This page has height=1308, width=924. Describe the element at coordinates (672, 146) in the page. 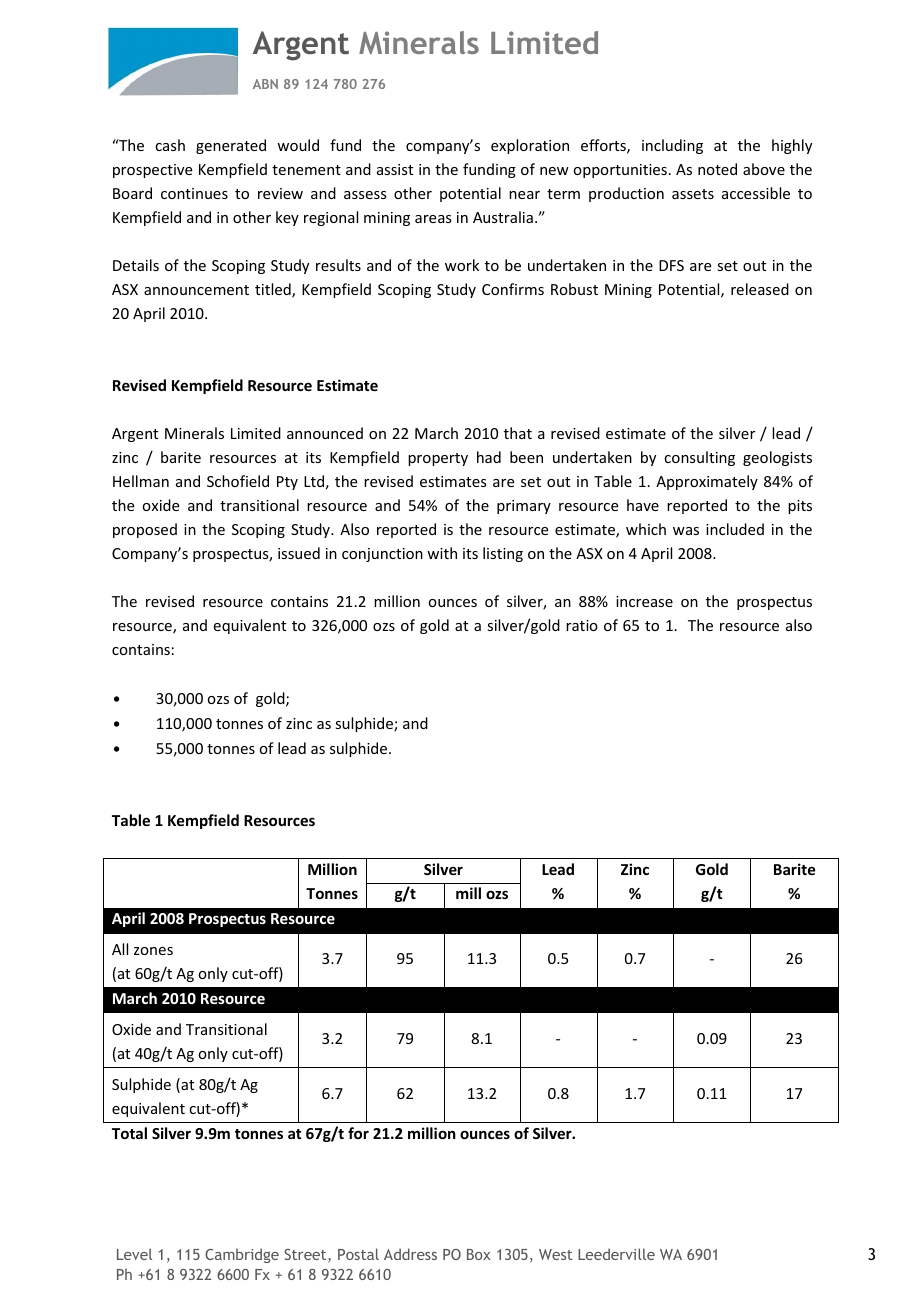

I see `including` at that location.
